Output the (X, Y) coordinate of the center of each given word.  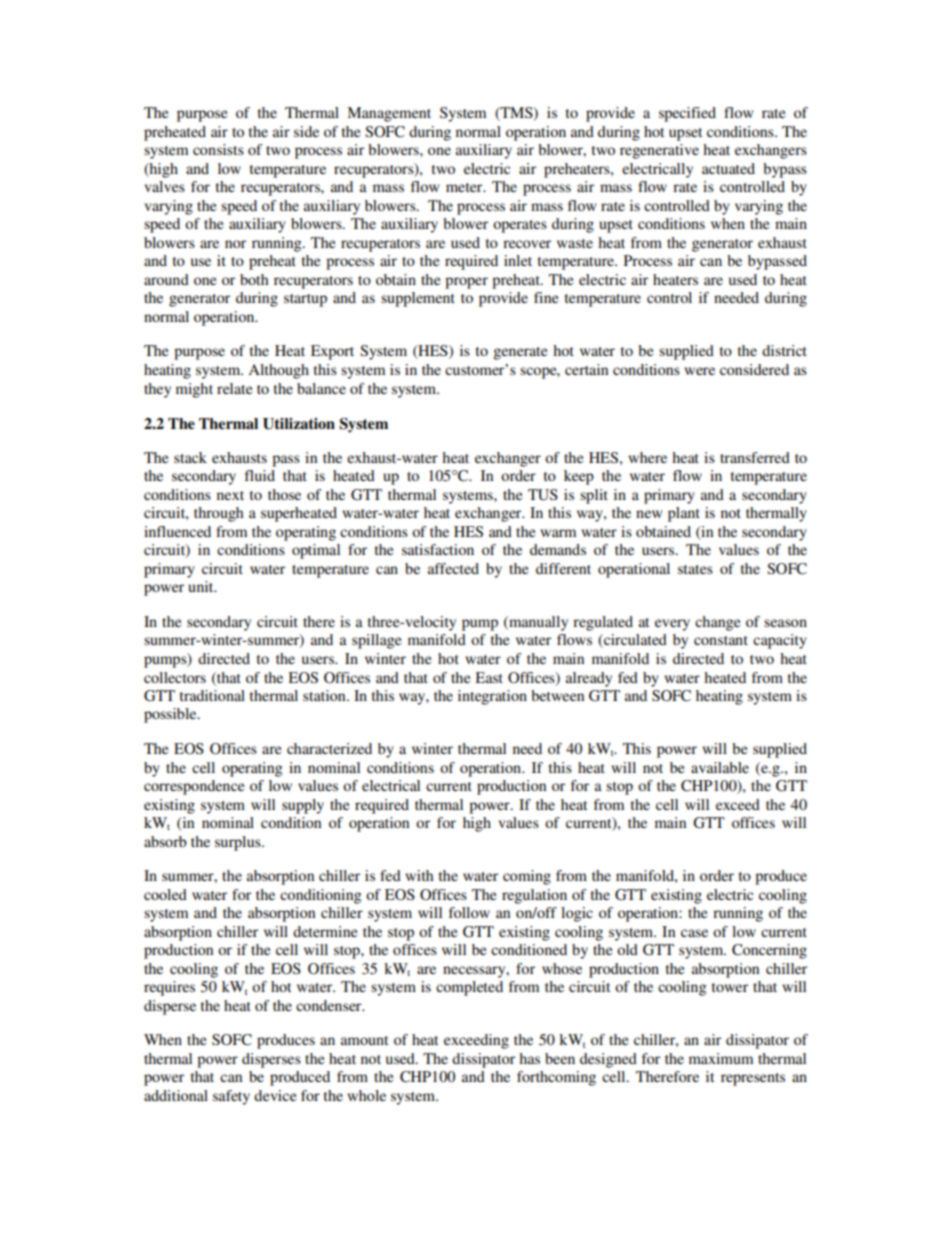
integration (492, 697)
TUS (543, 495)
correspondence (194, 787)
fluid (260, 475)
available (720, 767)
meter (465, 187)
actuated (728, 168)
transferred (755, 457)
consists (218, 149)
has (529, 1058)
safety (231, 1097)
